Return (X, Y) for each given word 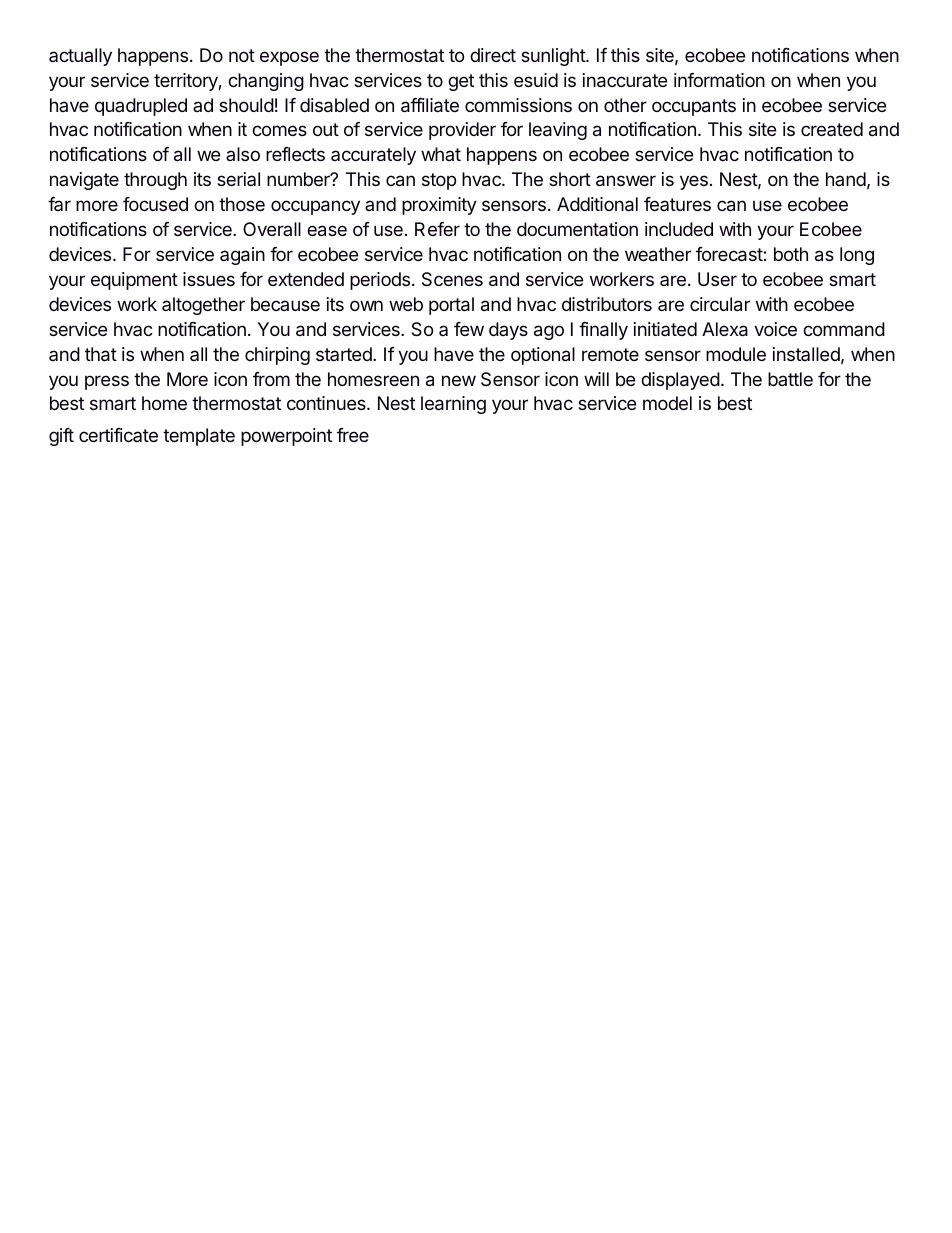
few (469, 329)
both (791, 254)
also (243, 154)
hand (846, 179)
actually (80, 57)
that (101, 354)
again (242, 256)
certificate (118, 435)
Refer (437, 229)
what (441, 154)
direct (493, 55)
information (719, 80)
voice (775, 329)
